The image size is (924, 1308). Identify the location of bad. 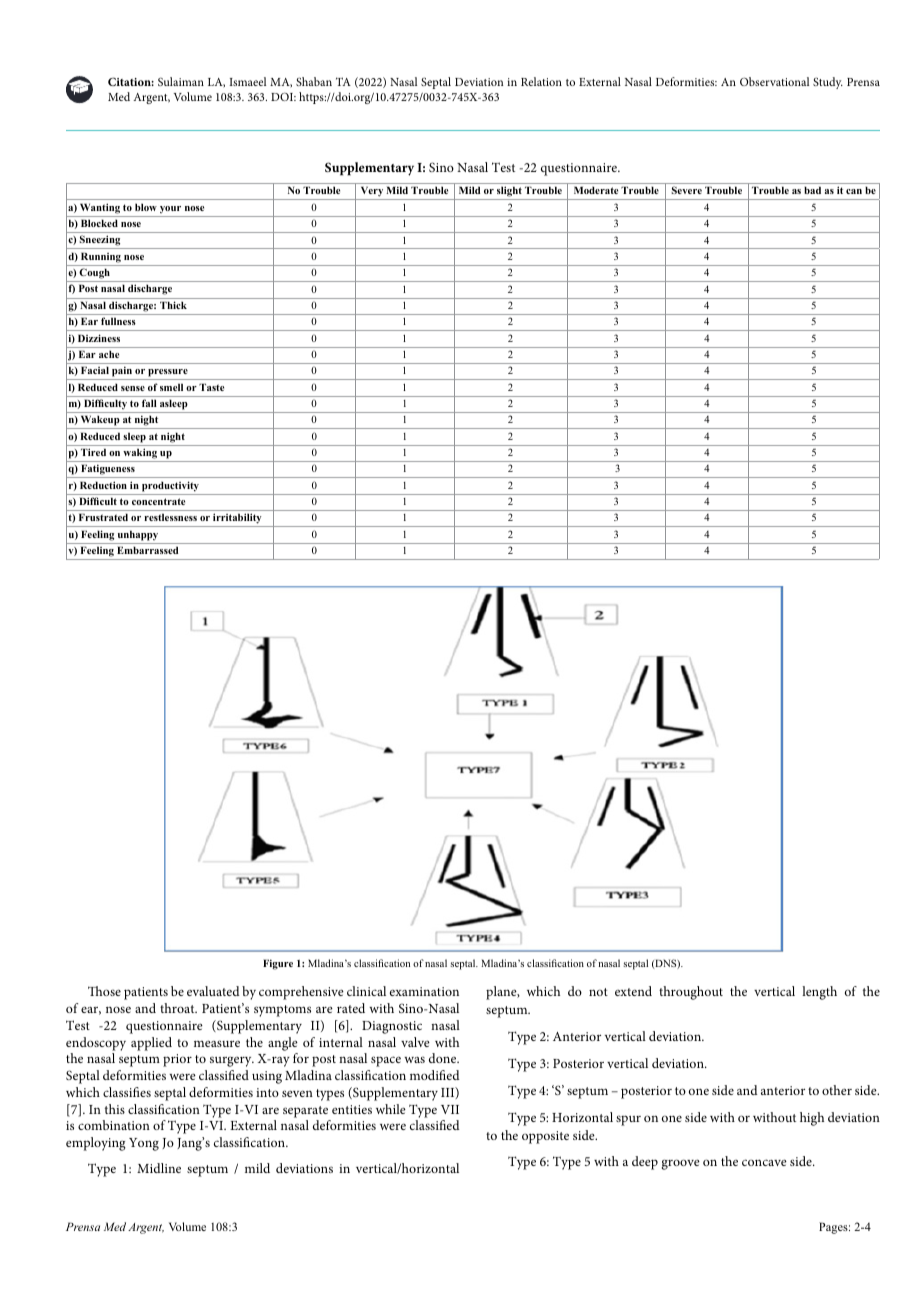
(812, 190).
